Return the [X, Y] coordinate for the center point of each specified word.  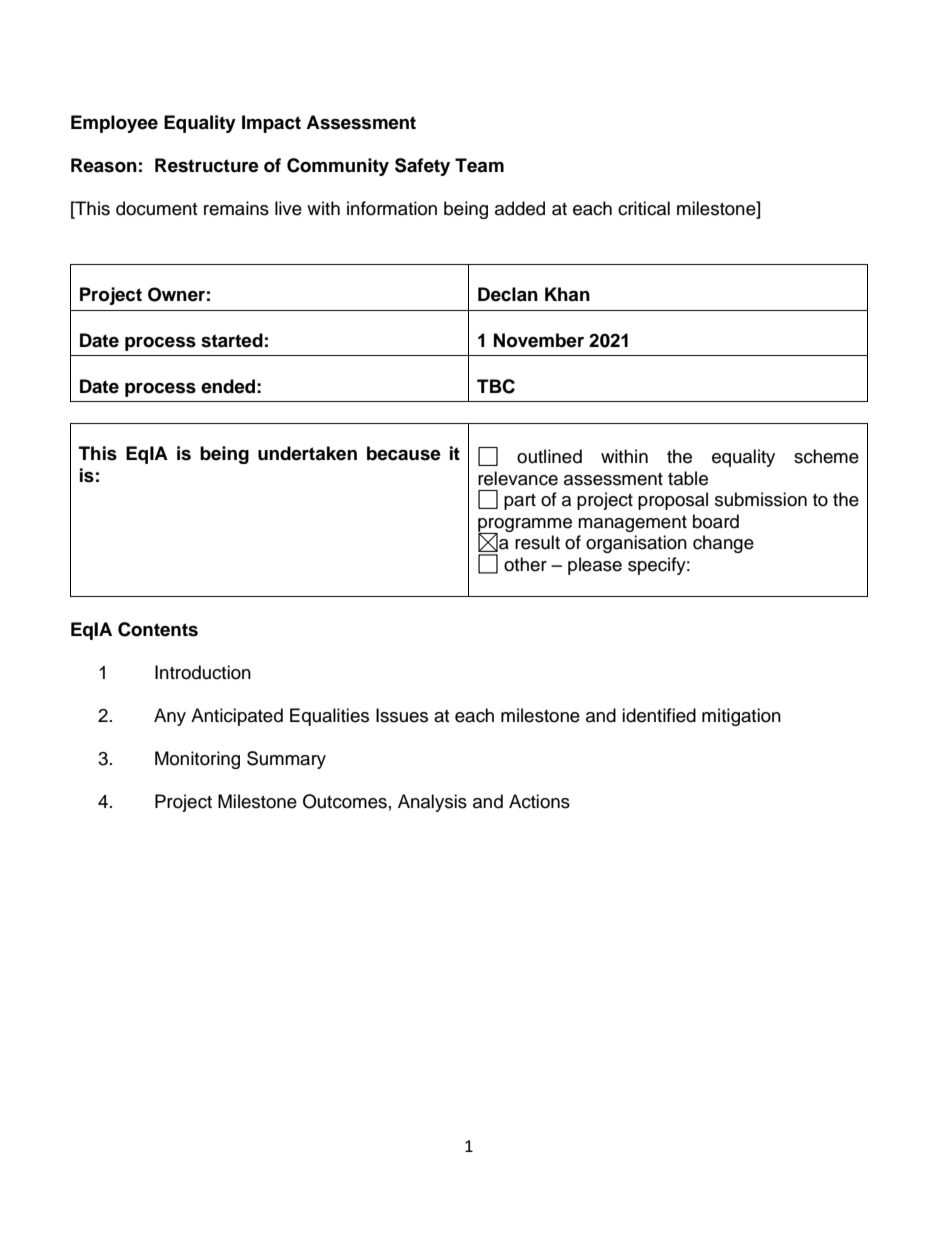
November [539, 340]
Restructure [207, 165]
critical [644, 208]
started [232, 340]
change [723, 544]
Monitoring [197, 760]
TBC [496, 386]
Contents [158, 629]
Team [479, 165]
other [525, 564]
